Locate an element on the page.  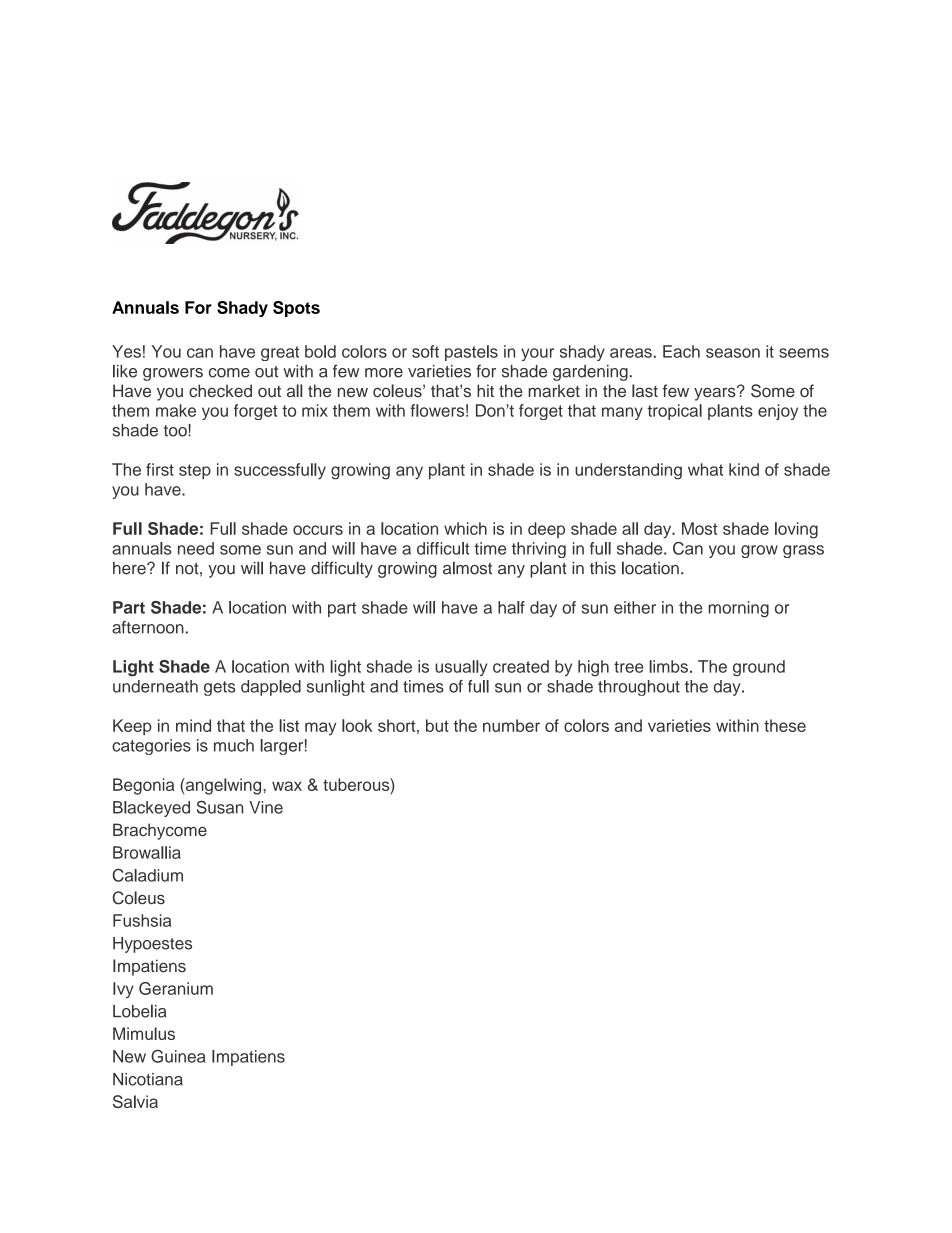
great is located at coordinates (280, 353).
